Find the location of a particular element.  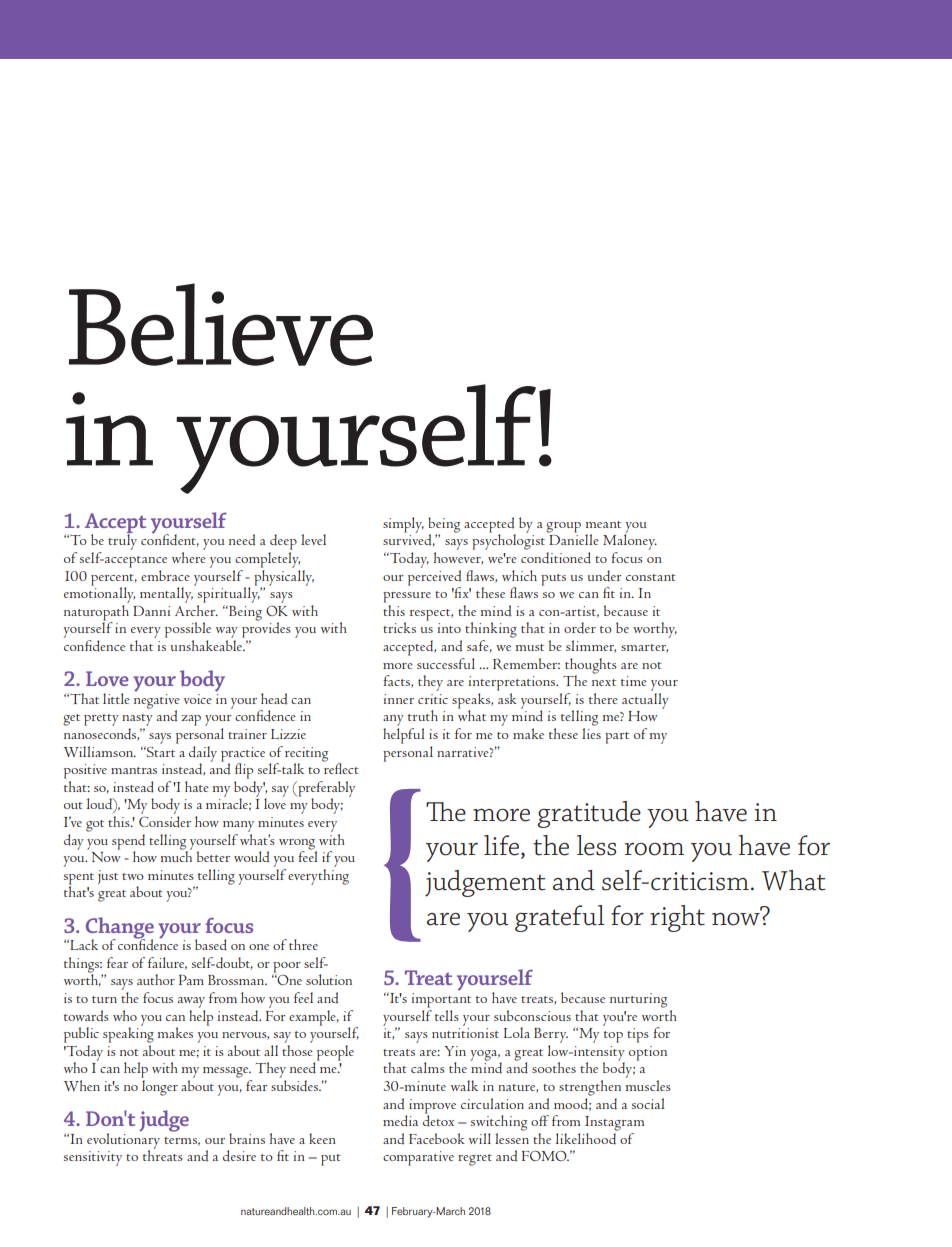

Believe is located at coordinates (221, 324).
